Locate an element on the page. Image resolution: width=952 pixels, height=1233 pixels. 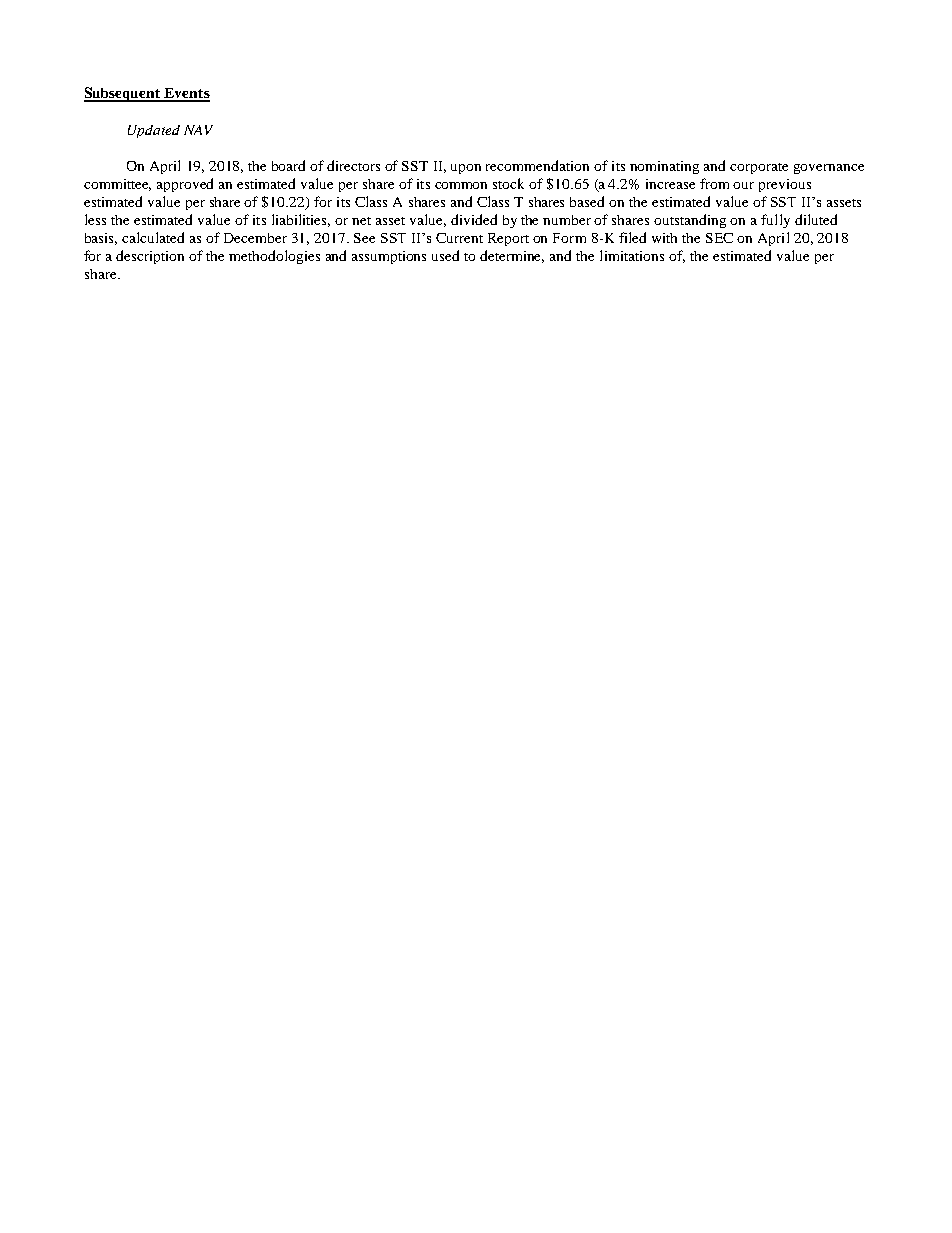
our is located at coordinates (743, 185).
